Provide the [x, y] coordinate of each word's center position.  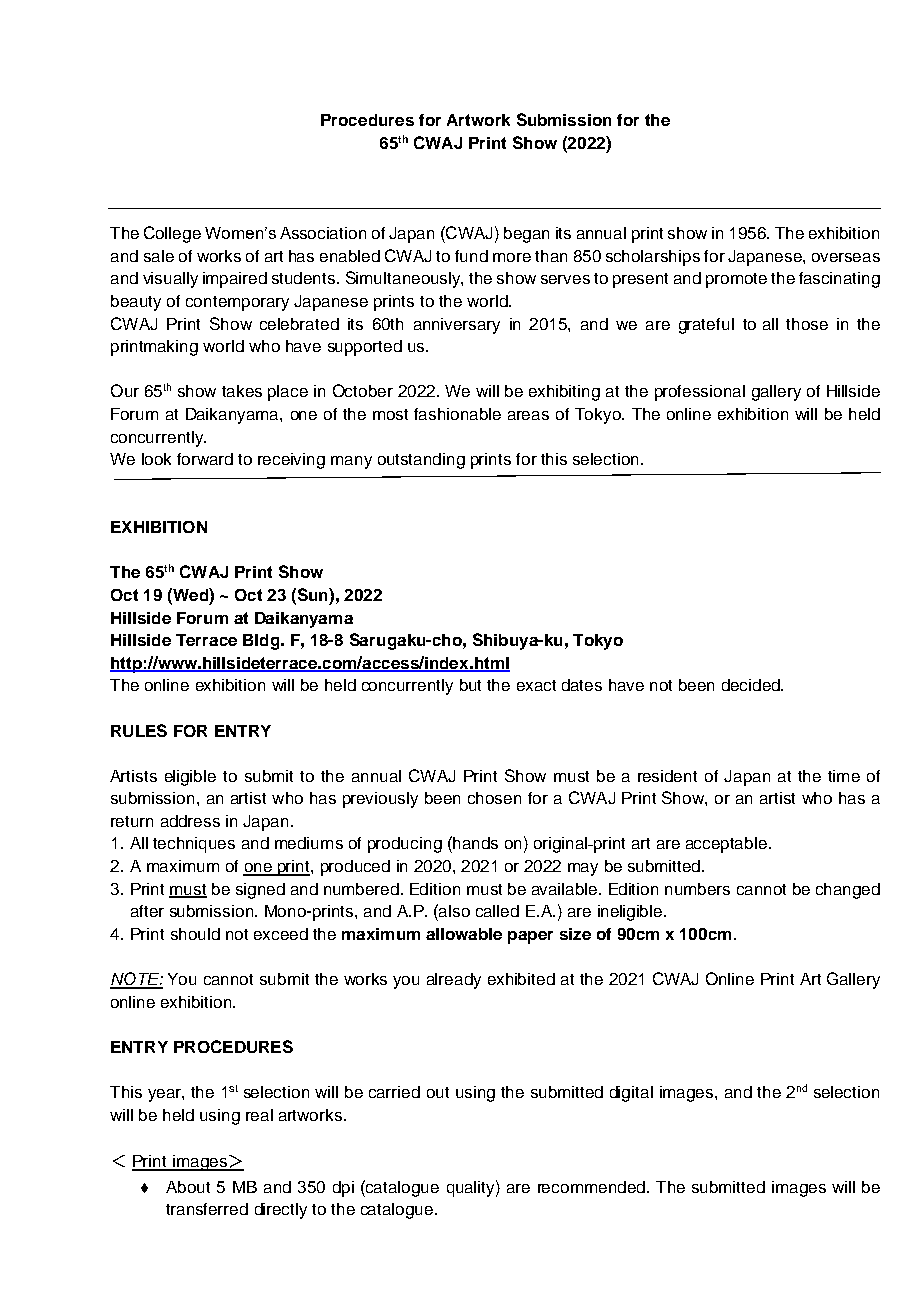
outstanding [421, 461]
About [188, 1187]
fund [471, 256]
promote [736, 280]
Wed [190, 594]
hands [474, 842]
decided [752, 685]
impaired [235, 280]
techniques [194, 845]
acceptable [726, 845]
